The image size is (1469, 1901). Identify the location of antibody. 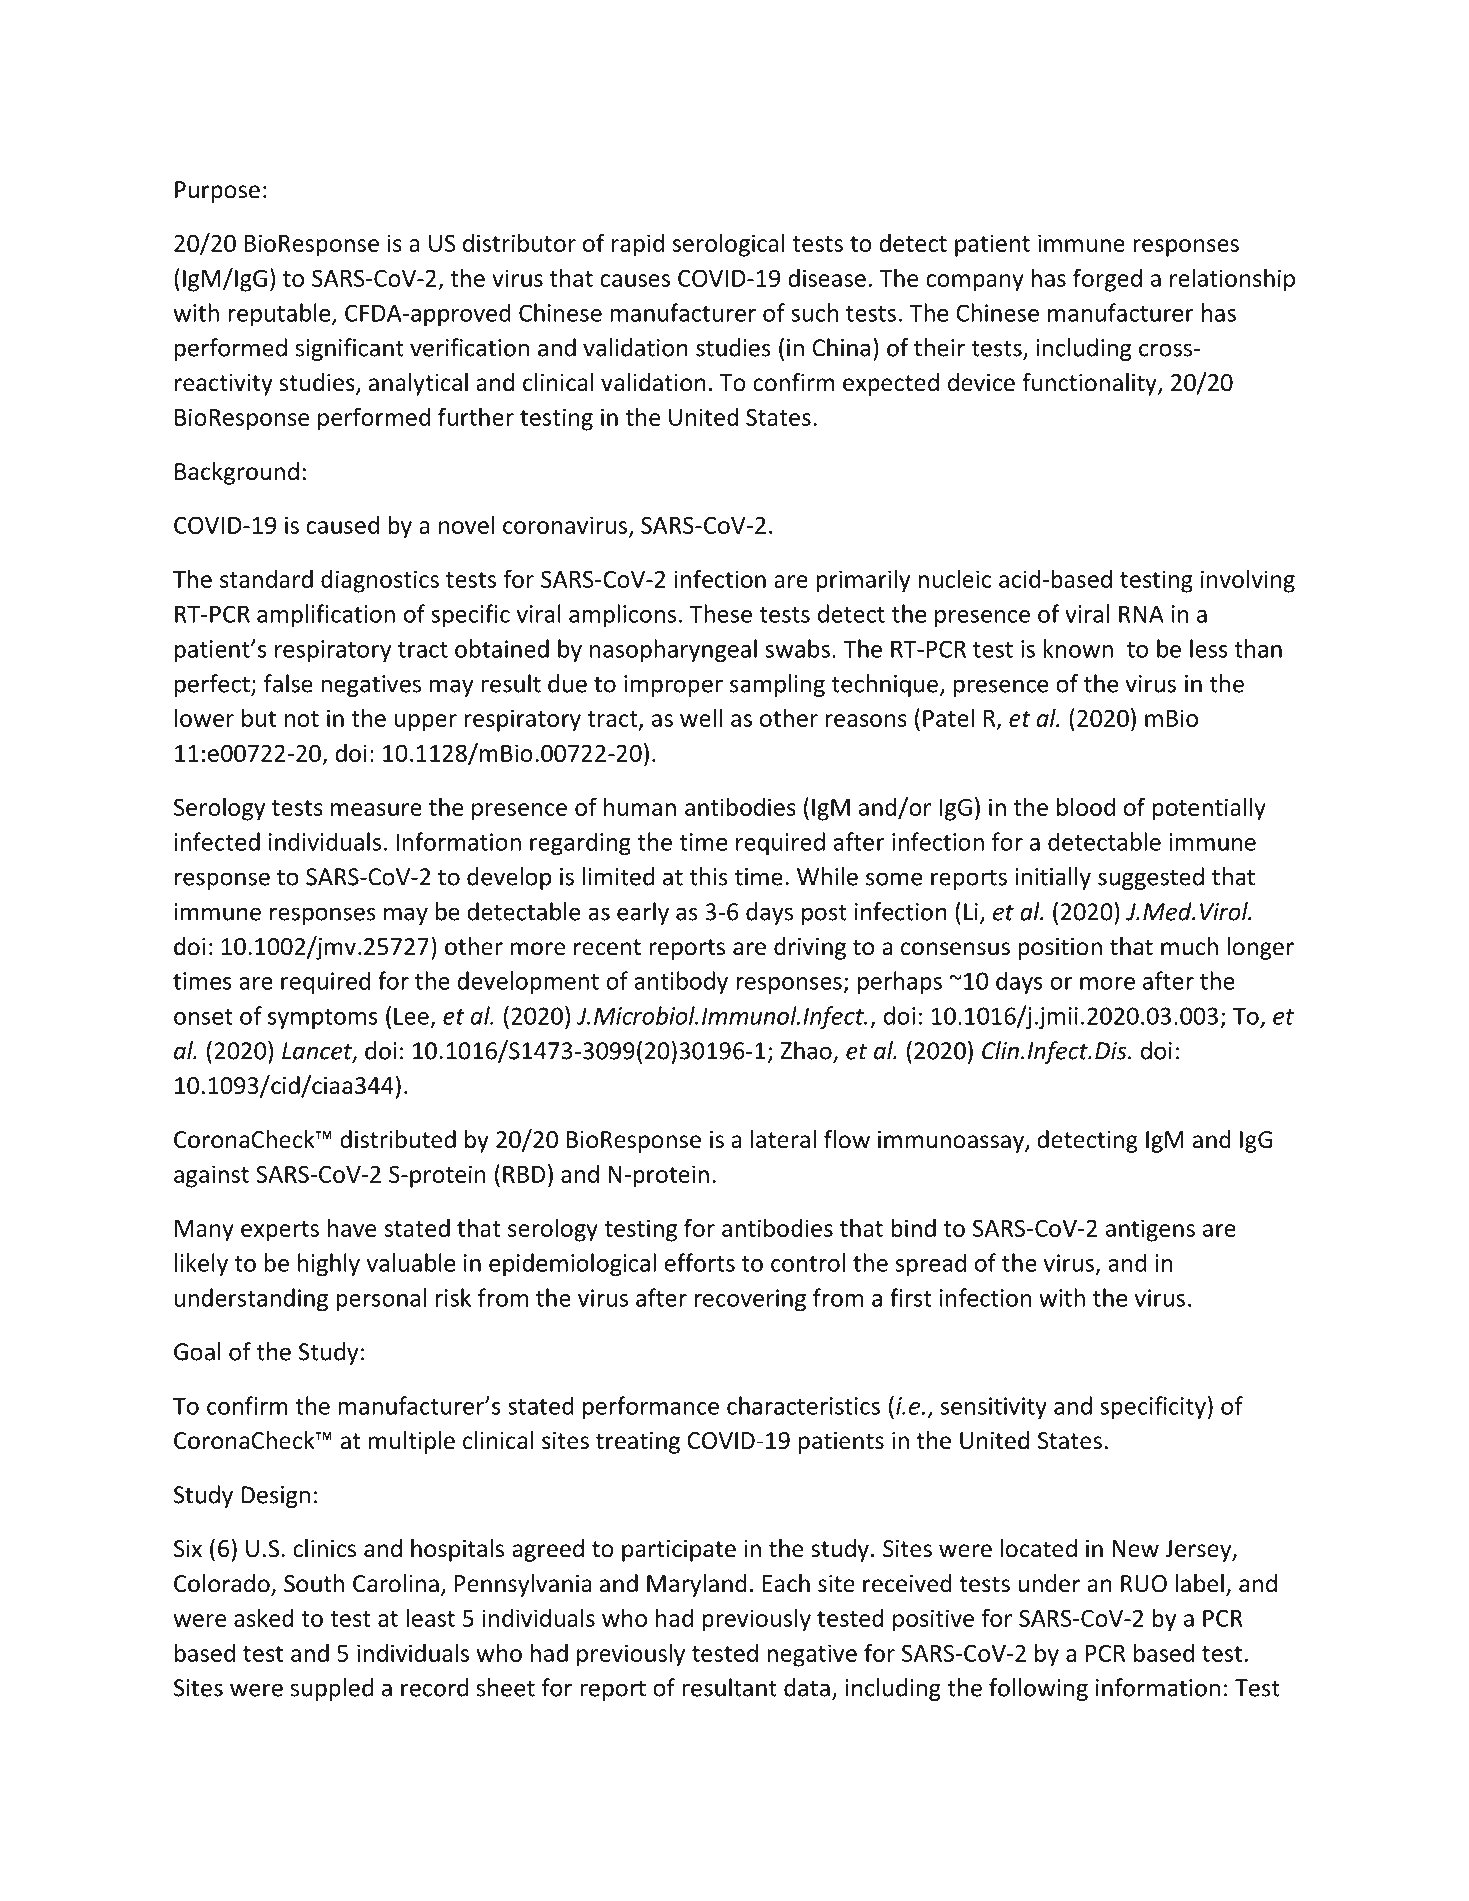
(681, 982).
